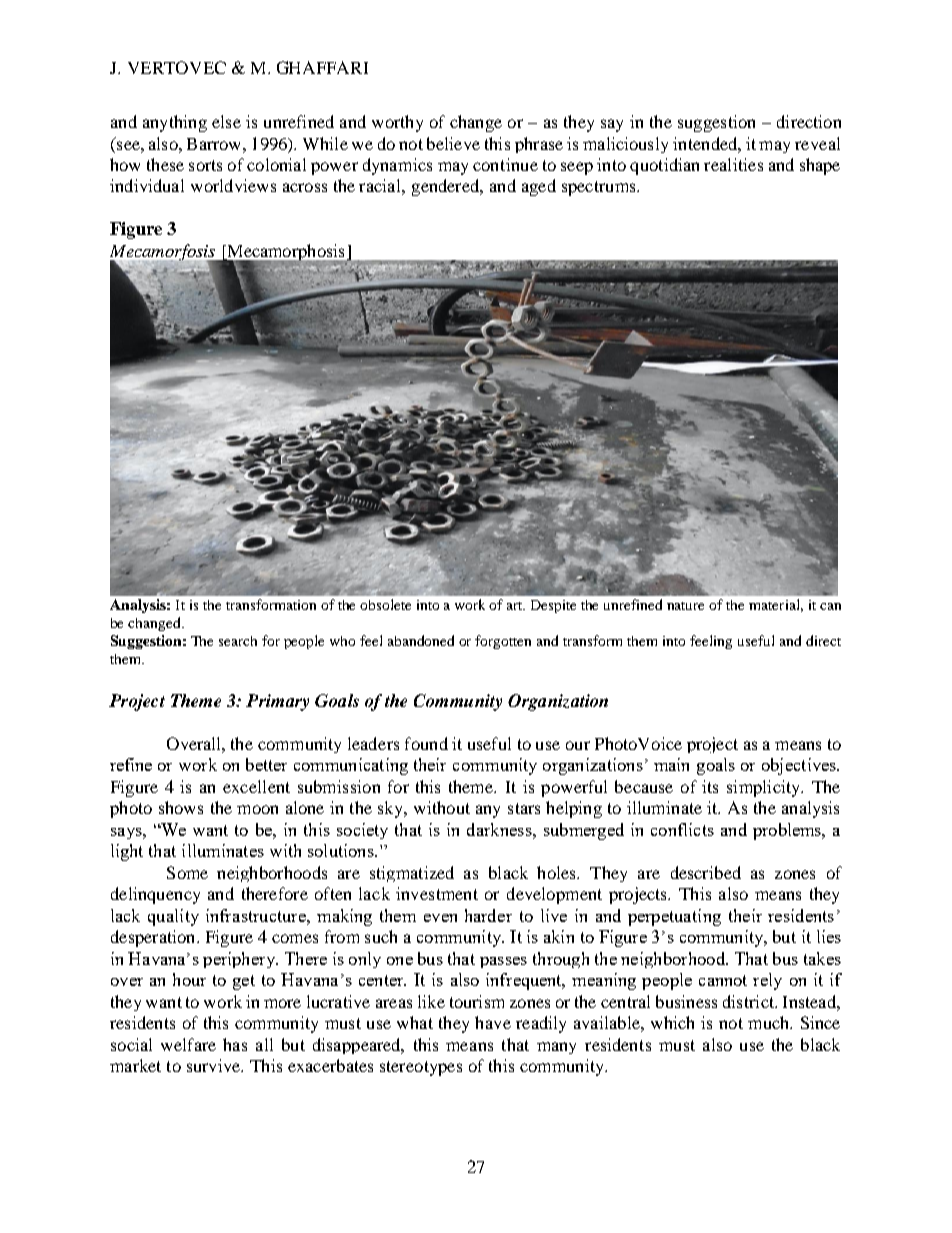  What do you see at coordinates (493, 1022) in the image?
I see `have` at bounding box center [493, 1022].
